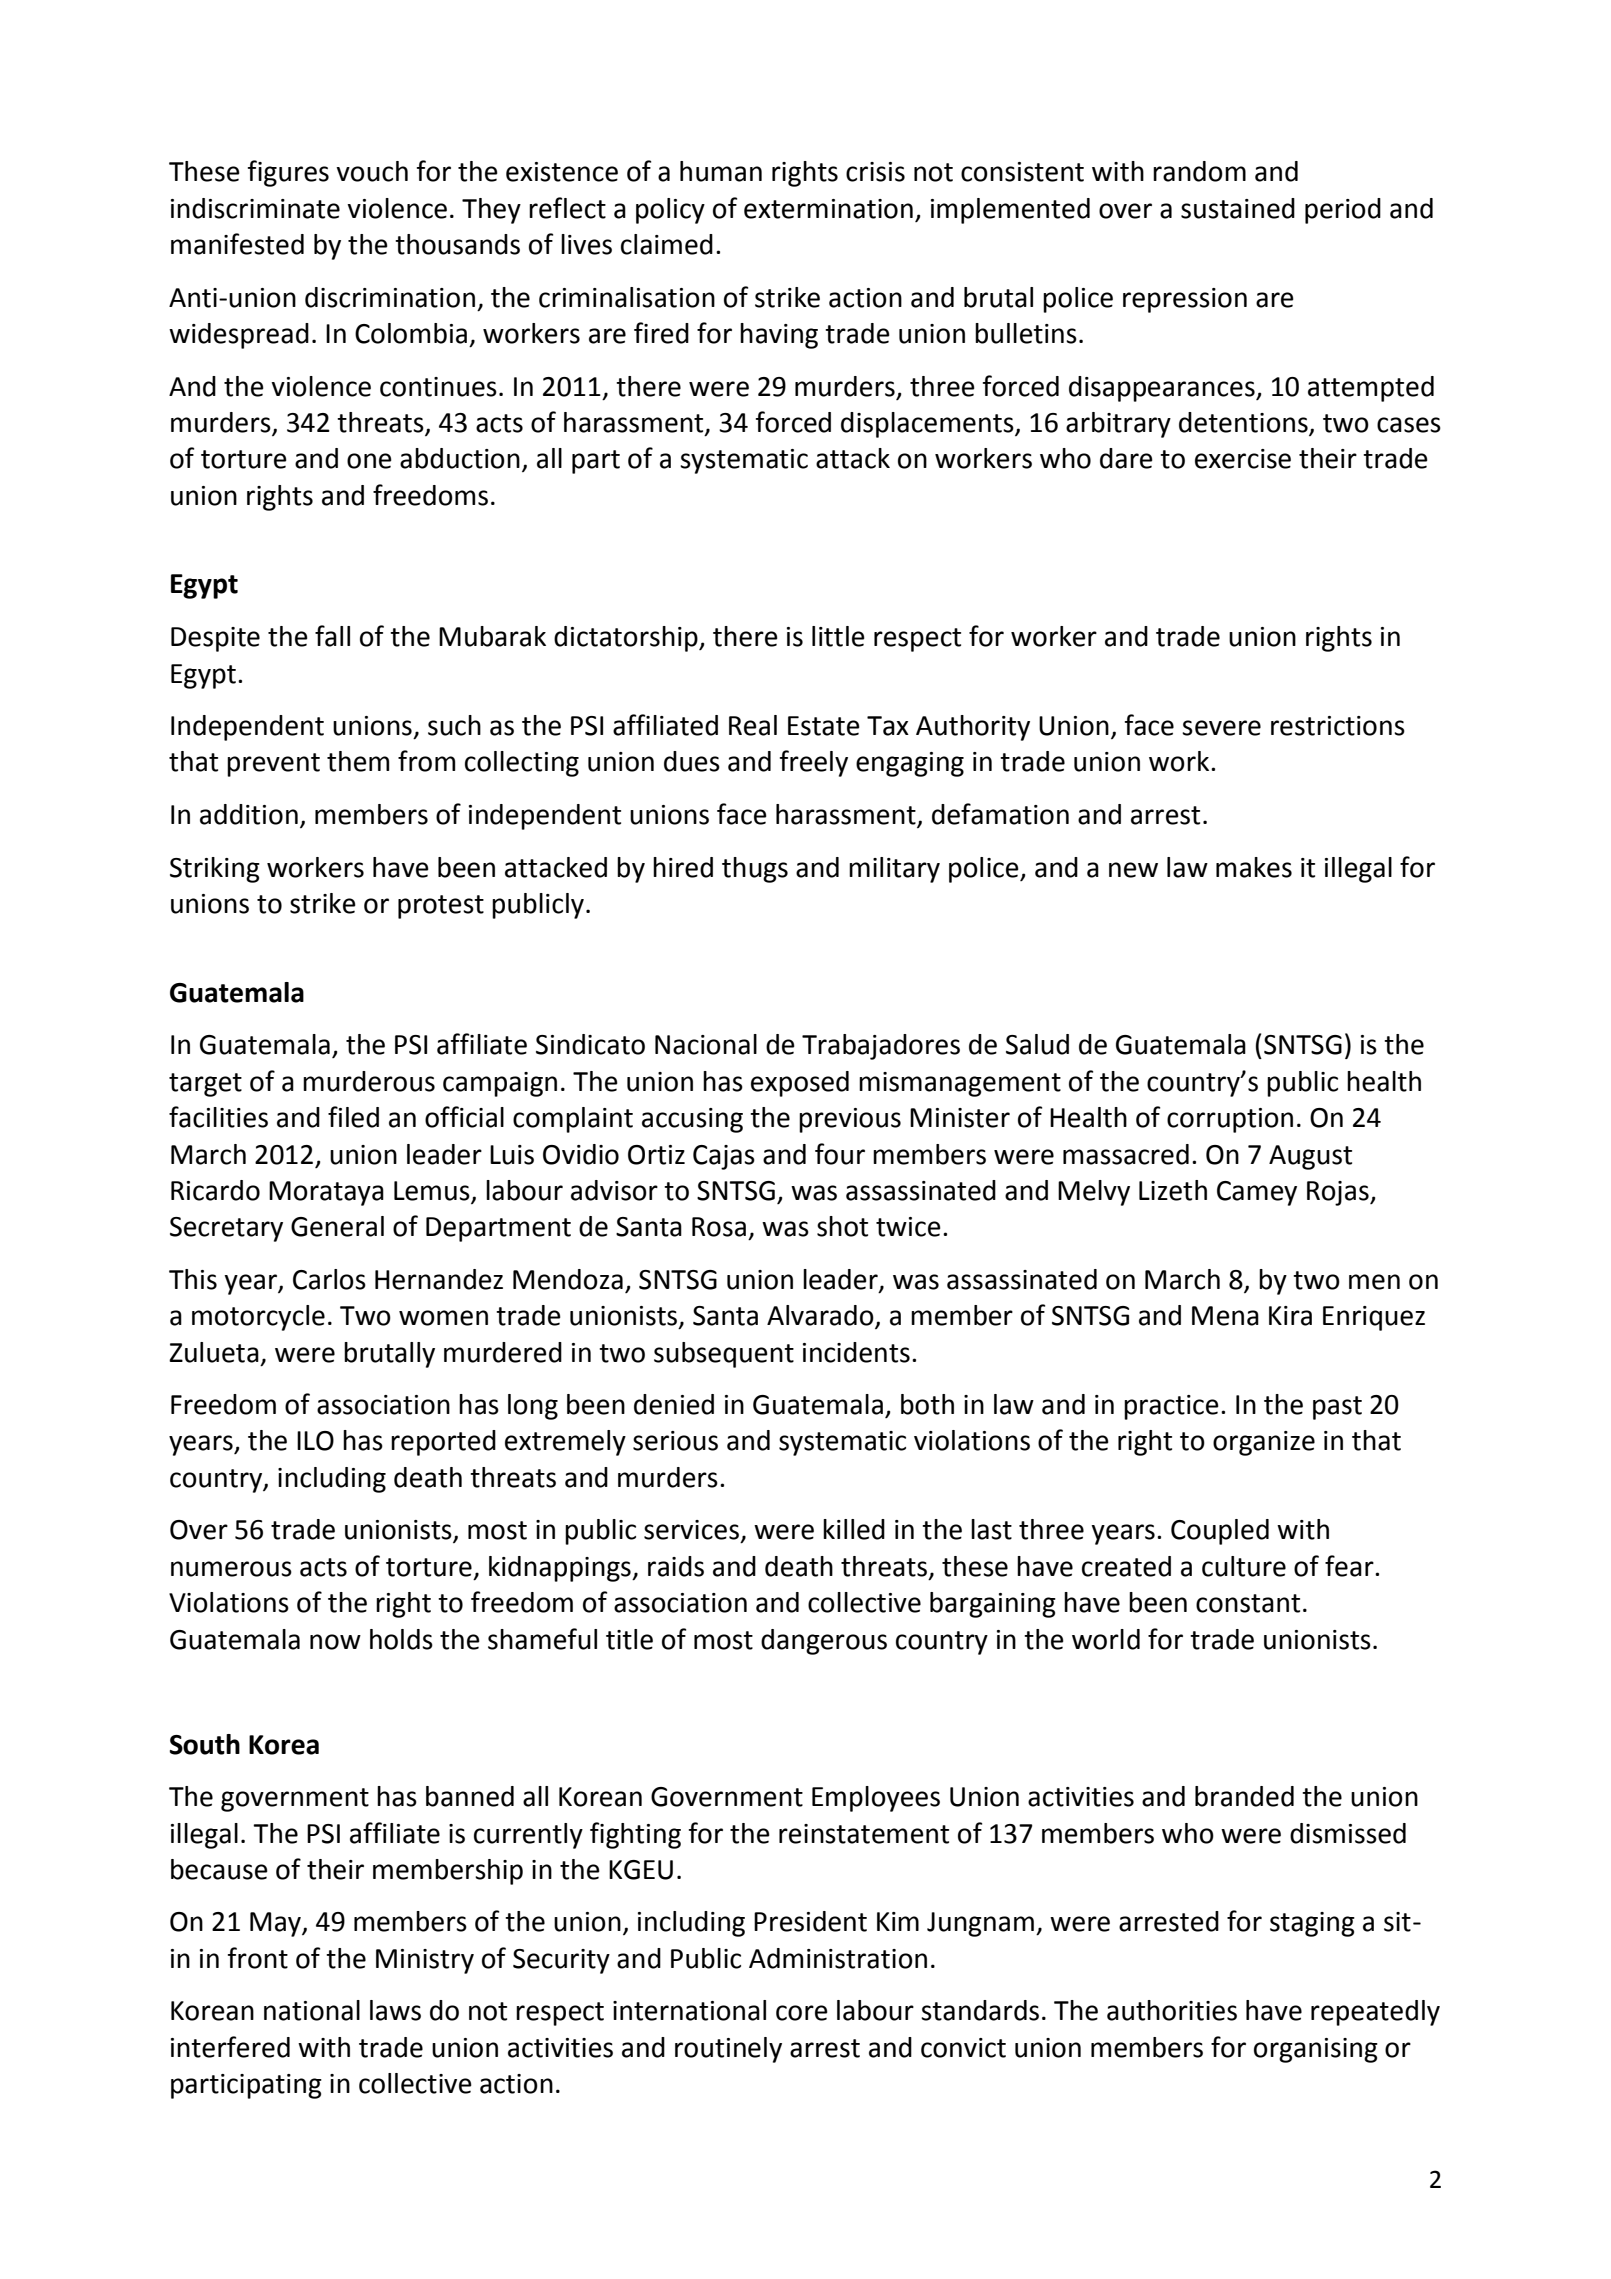  What do you see at coordinates (838, 636) in the document?
I see `little` at bounding box center [838, 636].
